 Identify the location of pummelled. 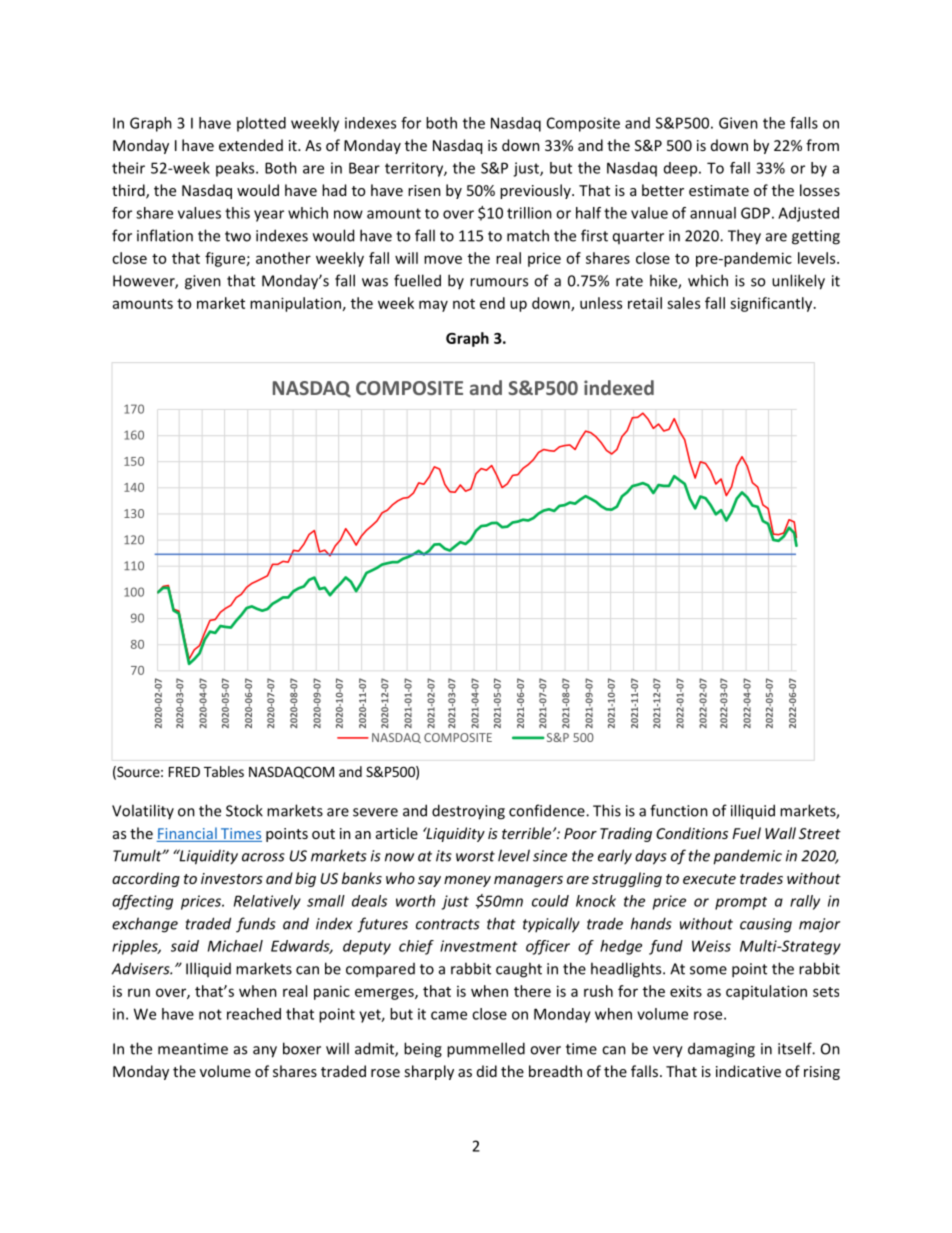
(486, 1050).
